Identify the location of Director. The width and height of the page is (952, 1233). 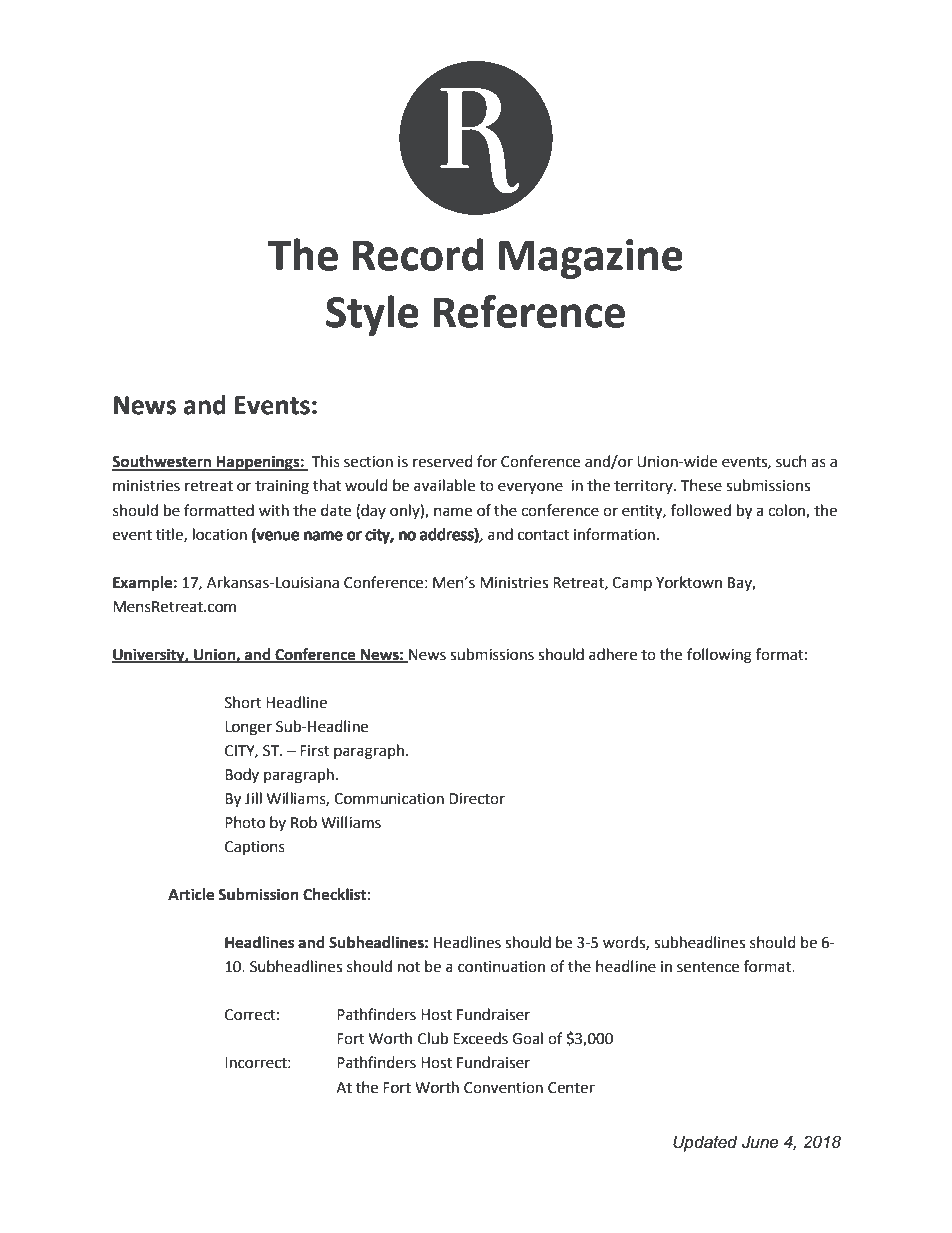
(477, 799).
